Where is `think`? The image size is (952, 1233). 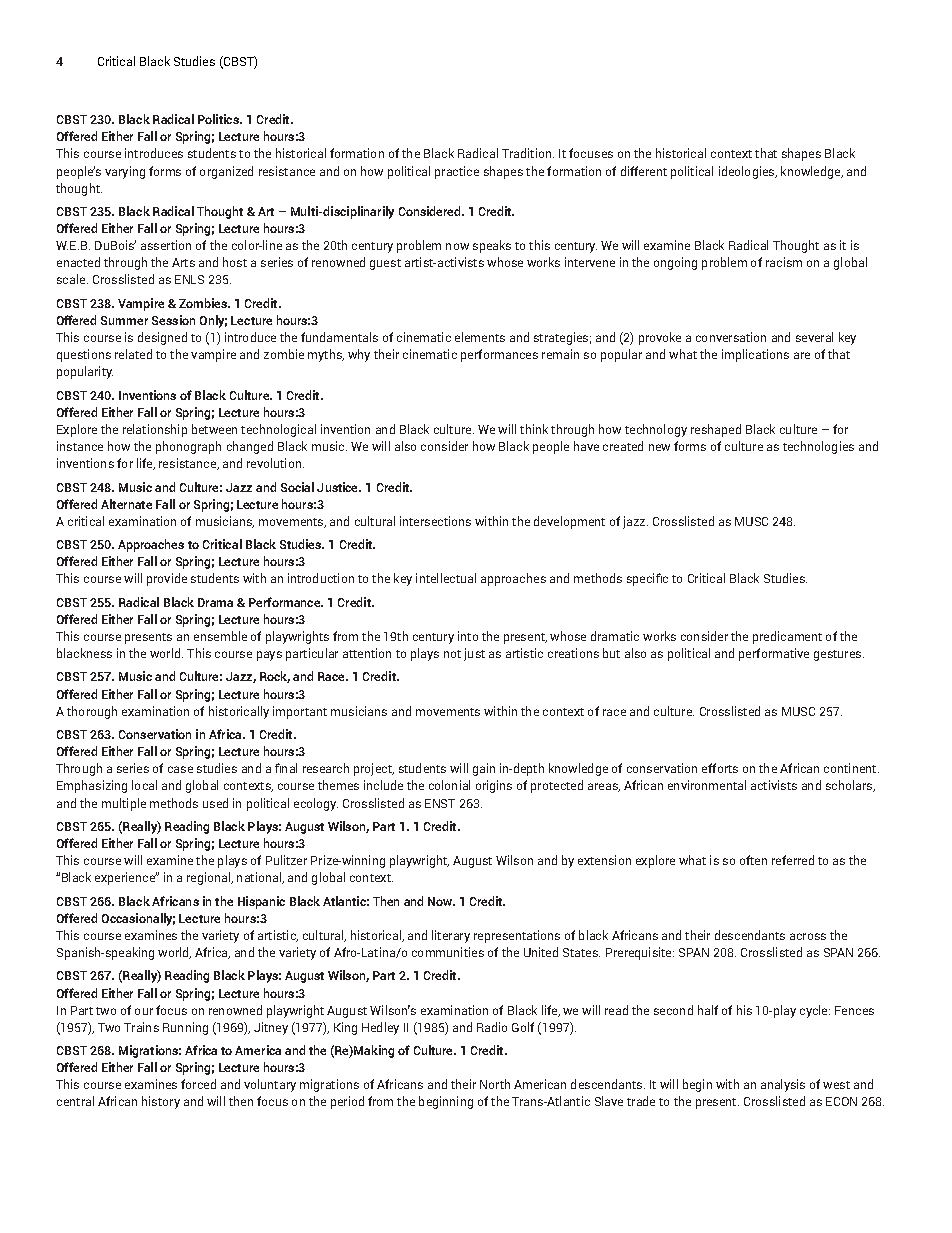 think is located at coordinates (534, 429).
